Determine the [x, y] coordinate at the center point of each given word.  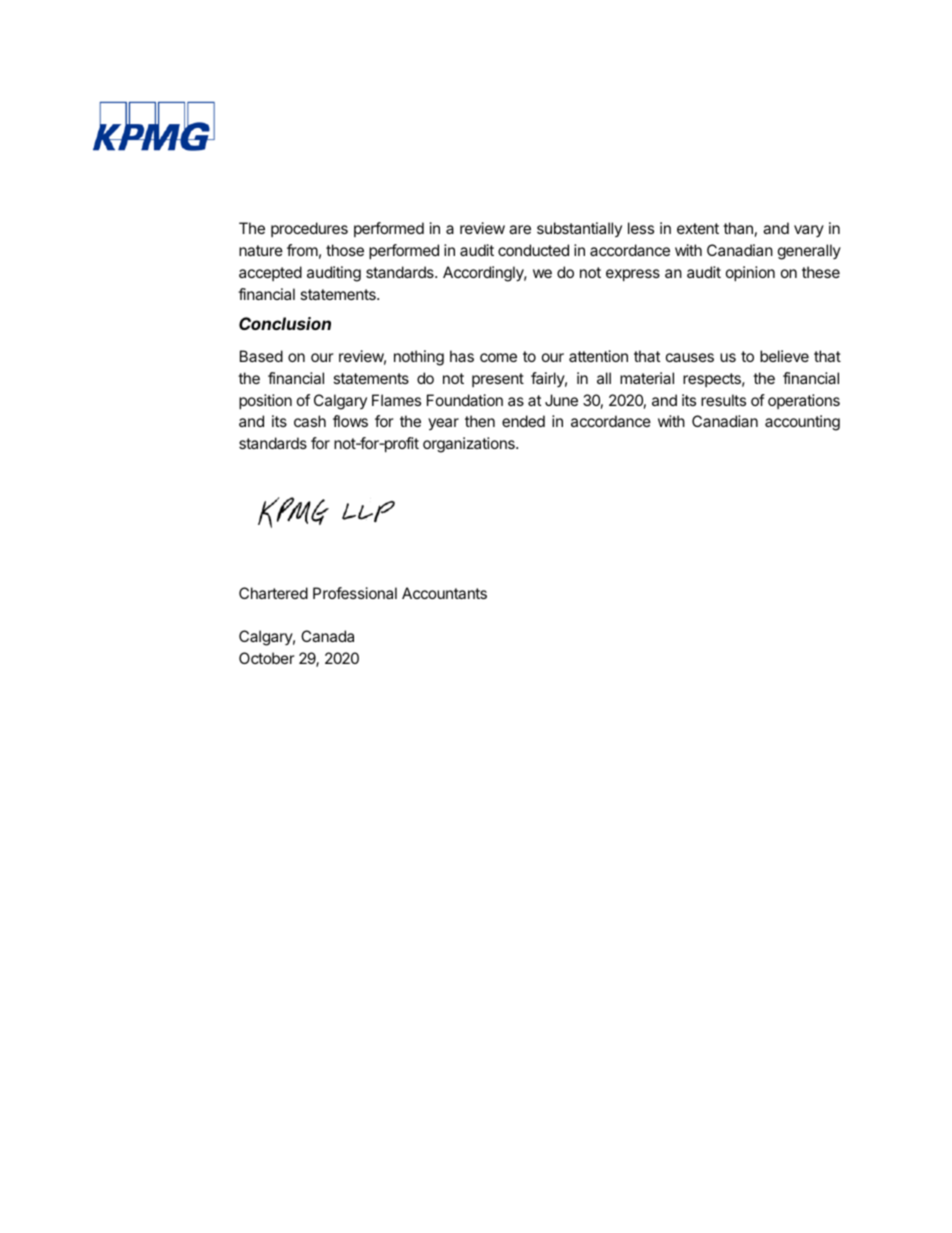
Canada [327, 636]
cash [310, 421]
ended [523, 421]
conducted [533, 250]
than [738, 228]
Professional [355, 593]
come [498, 357]
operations [804, 401]
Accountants [444, 593]
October [267, 658]
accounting [802, 423]
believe [784, 356]
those [345, 250]
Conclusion [285, 323]
